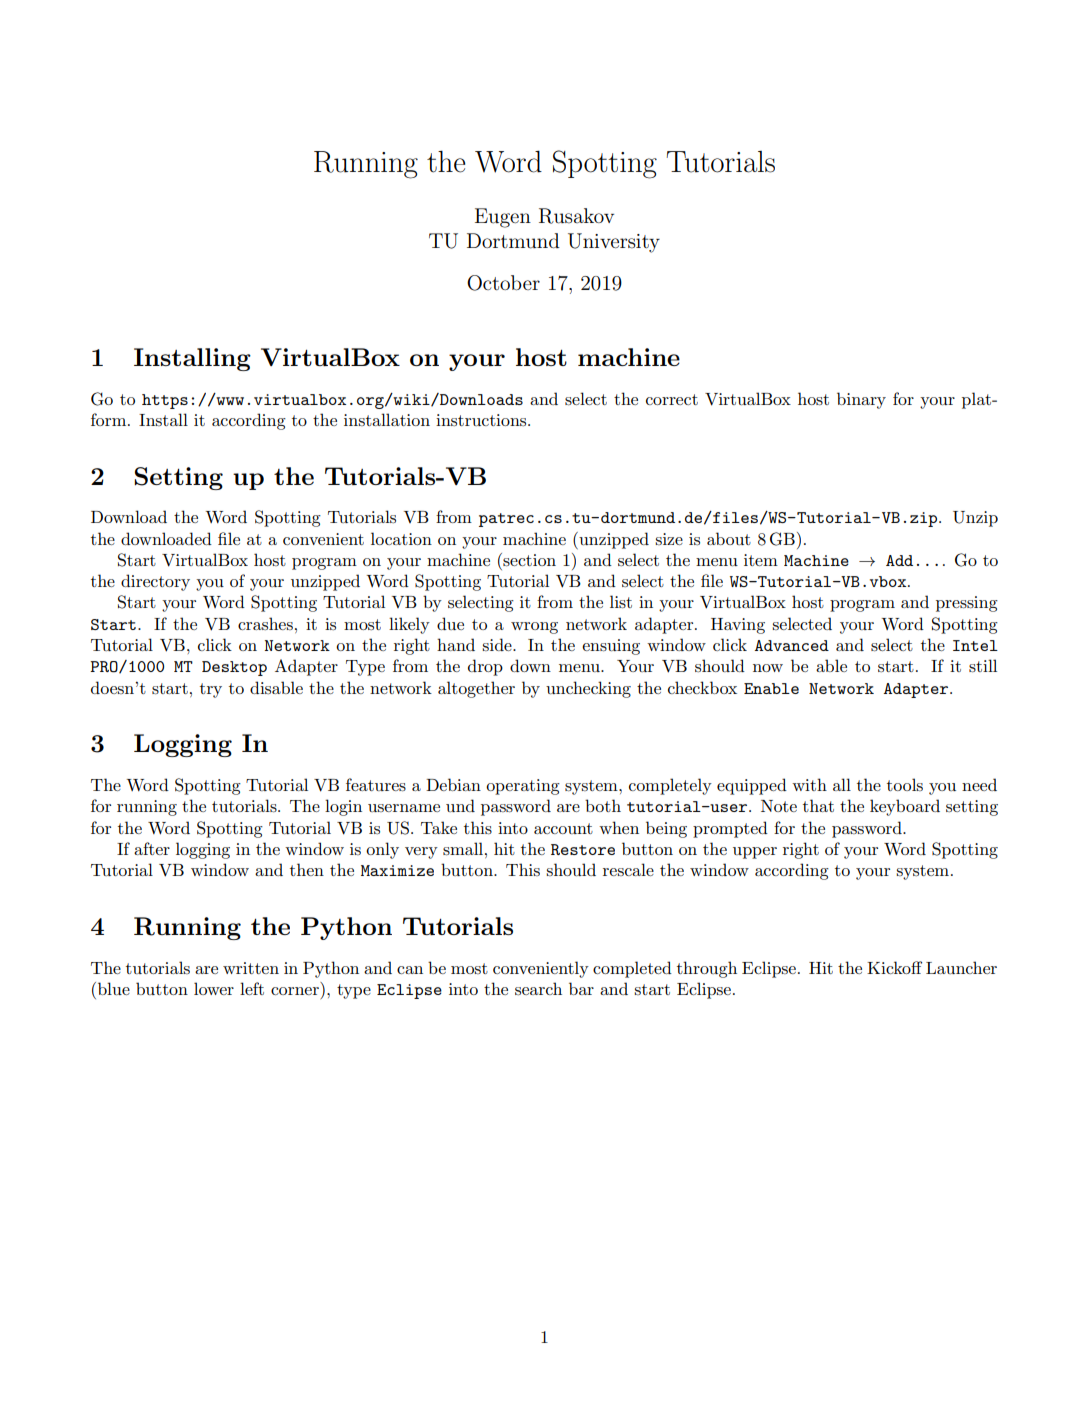 Image resolution: width=1089 pixels, height=1409 pixels. What do you see at coordinates (614, 243) in the screenshot?
I see `University` at bounding box center [614, 243].
